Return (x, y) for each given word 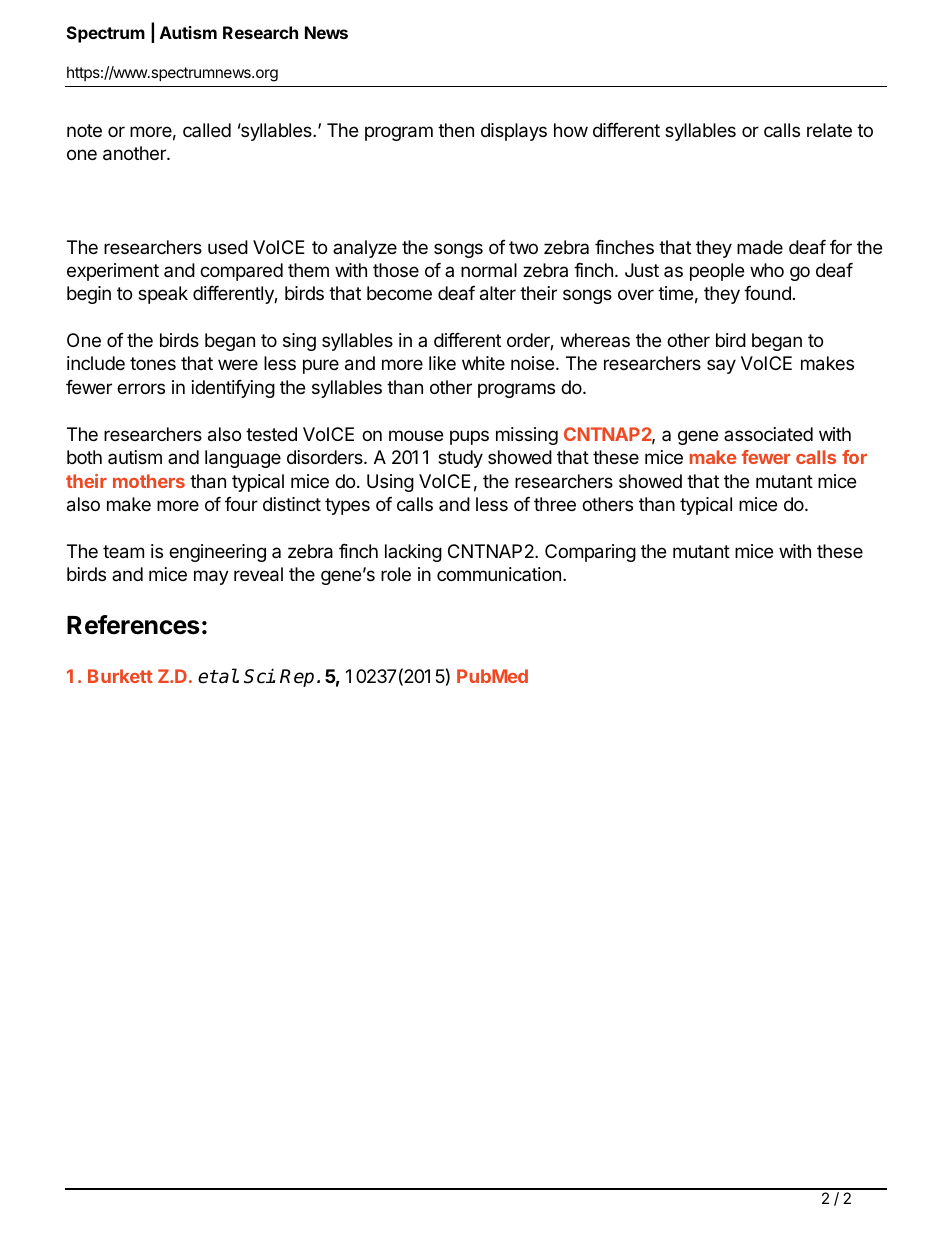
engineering (217, 553)
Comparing (590, 553)
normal (489, 270)
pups (469, 437)
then (456, 130)
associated (768, 434)
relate (829, 130)
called (207, 130)
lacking (413, 553)
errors (141, 388)
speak (163, 295)
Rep (297, 678)
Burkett (120, 676)
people (717, 272)
